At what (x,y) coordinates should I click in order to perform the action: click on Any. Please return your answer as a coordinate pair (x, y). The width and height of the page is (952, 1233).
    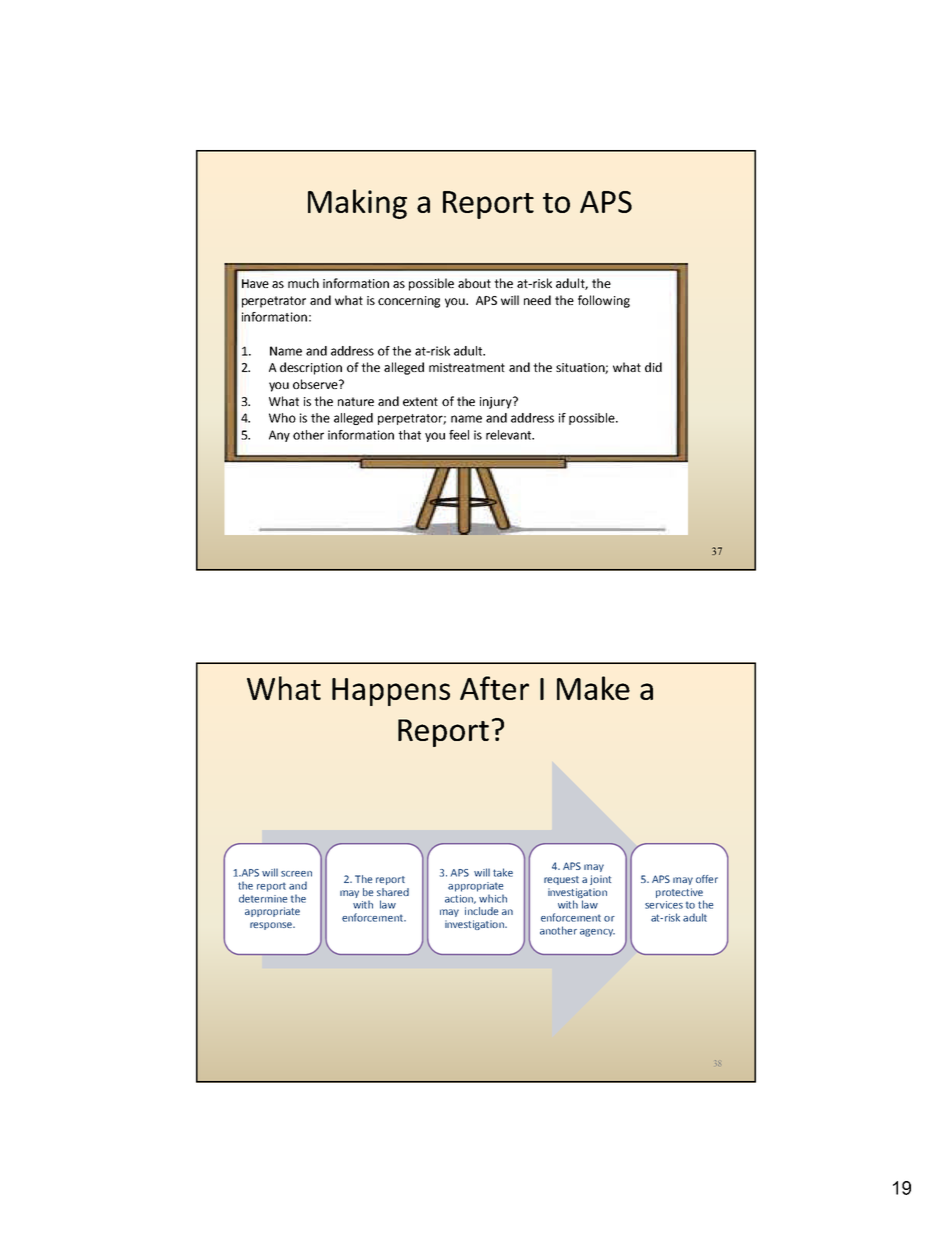
    Looking at the image, I should click on (279, 436).
